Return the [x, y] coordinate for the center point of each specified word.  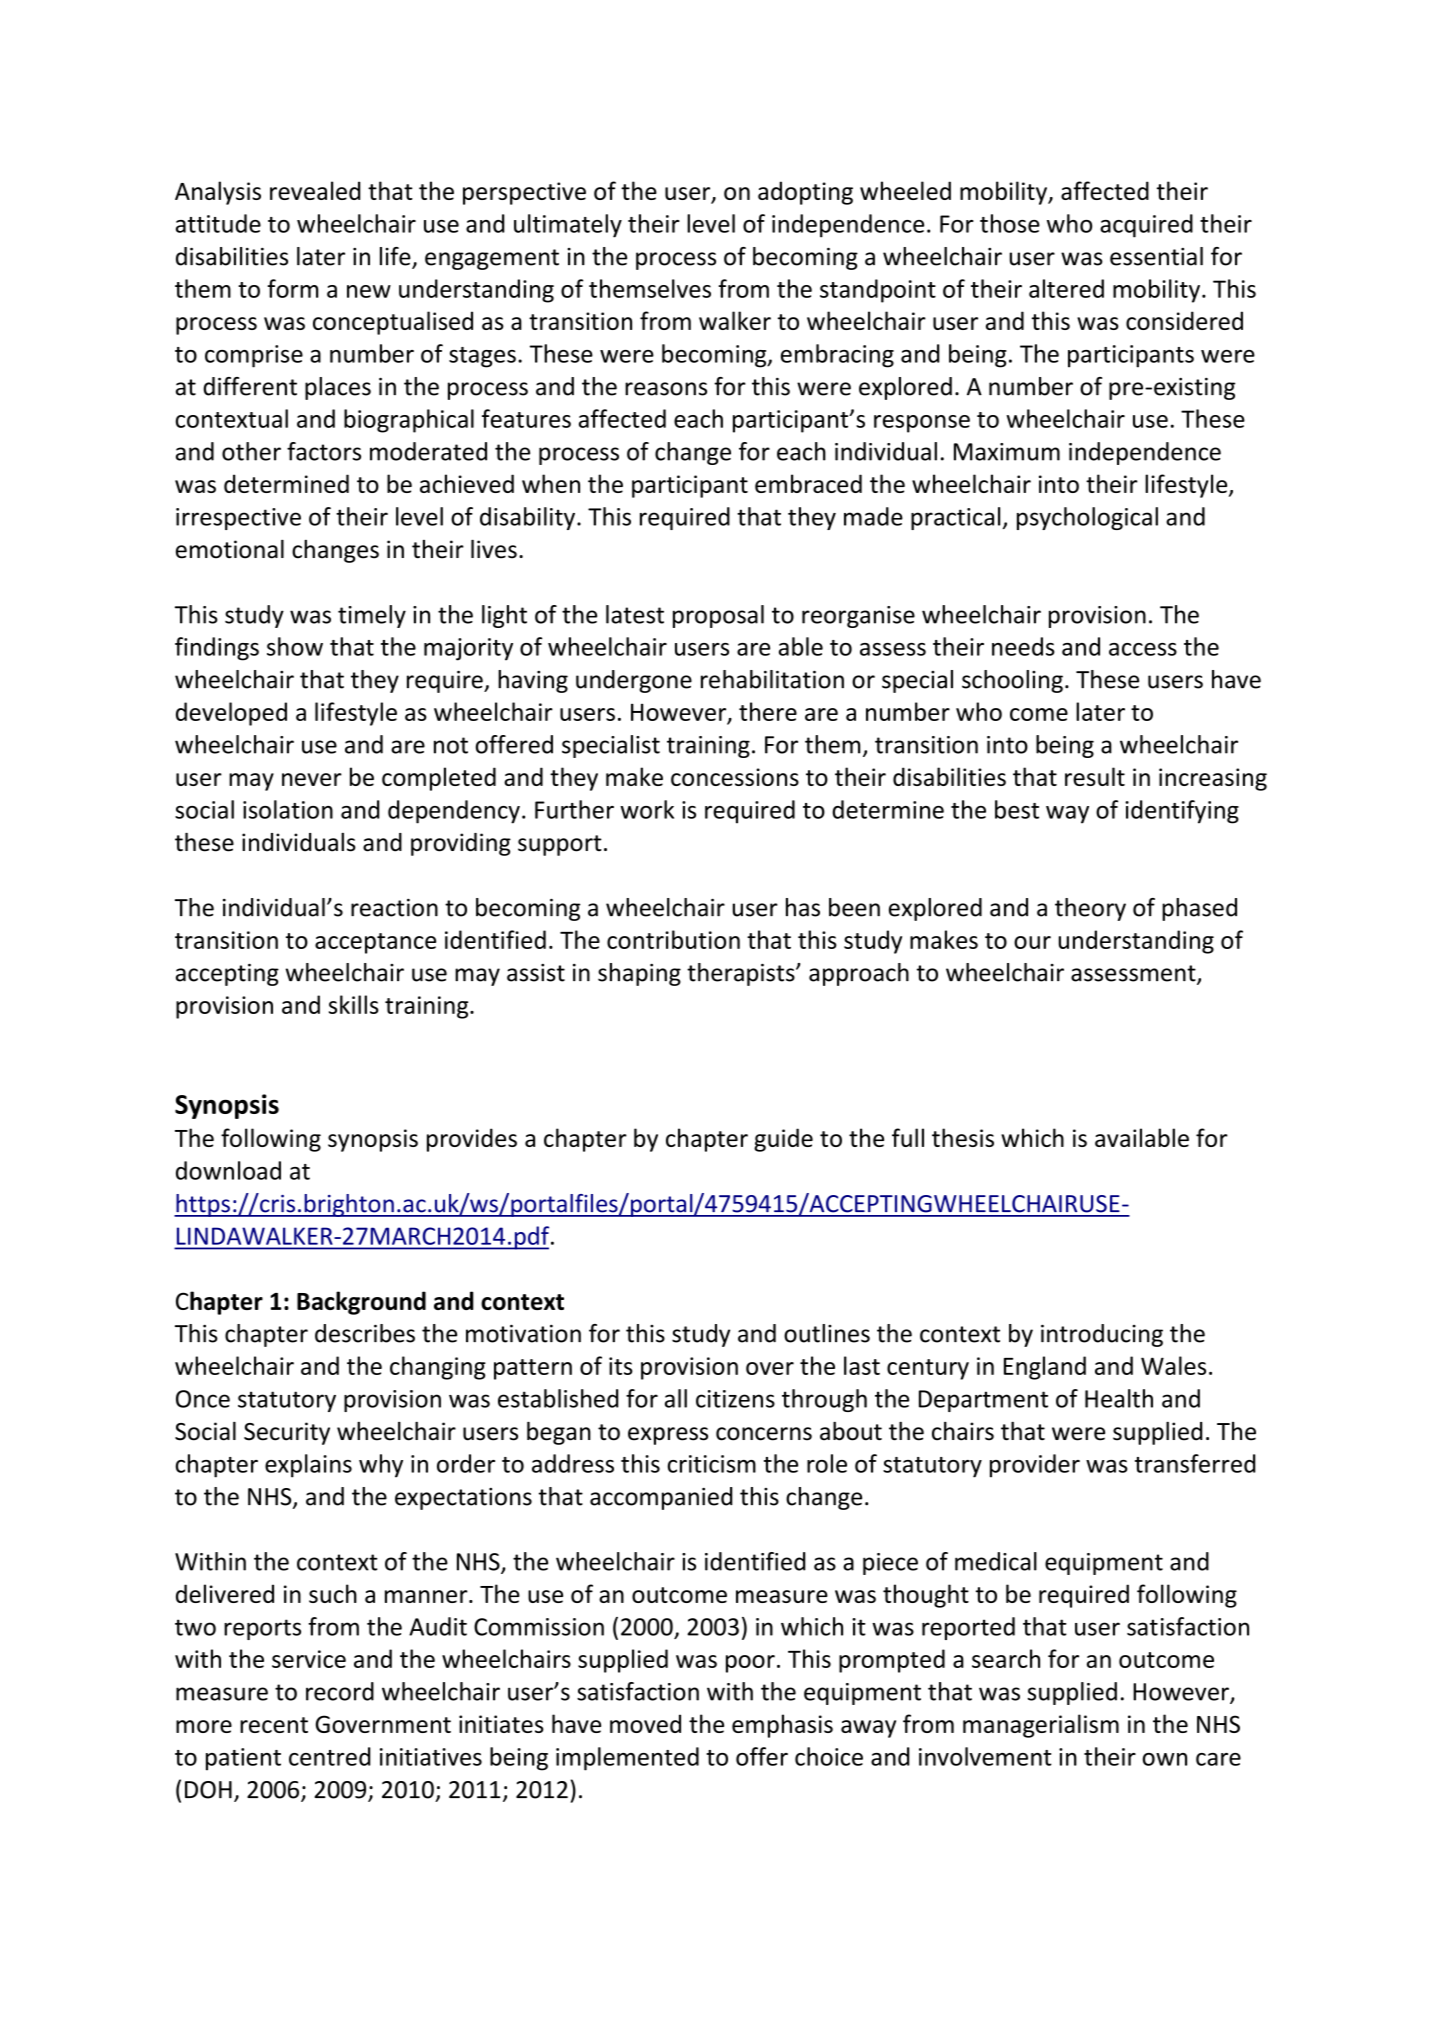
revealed [315, 190]
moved [645, 1723]
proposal [718, 616]
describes [365, 1333]
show [295, 646]
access [1143, 649]
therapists [742, 974]
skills [354, 1004]
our [1032, 942]
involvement [985, 1756]
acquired [1146, 226]
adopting [805, 193]
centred [330, 1756]
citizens [735, 1399]
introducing [1102, 1335]
